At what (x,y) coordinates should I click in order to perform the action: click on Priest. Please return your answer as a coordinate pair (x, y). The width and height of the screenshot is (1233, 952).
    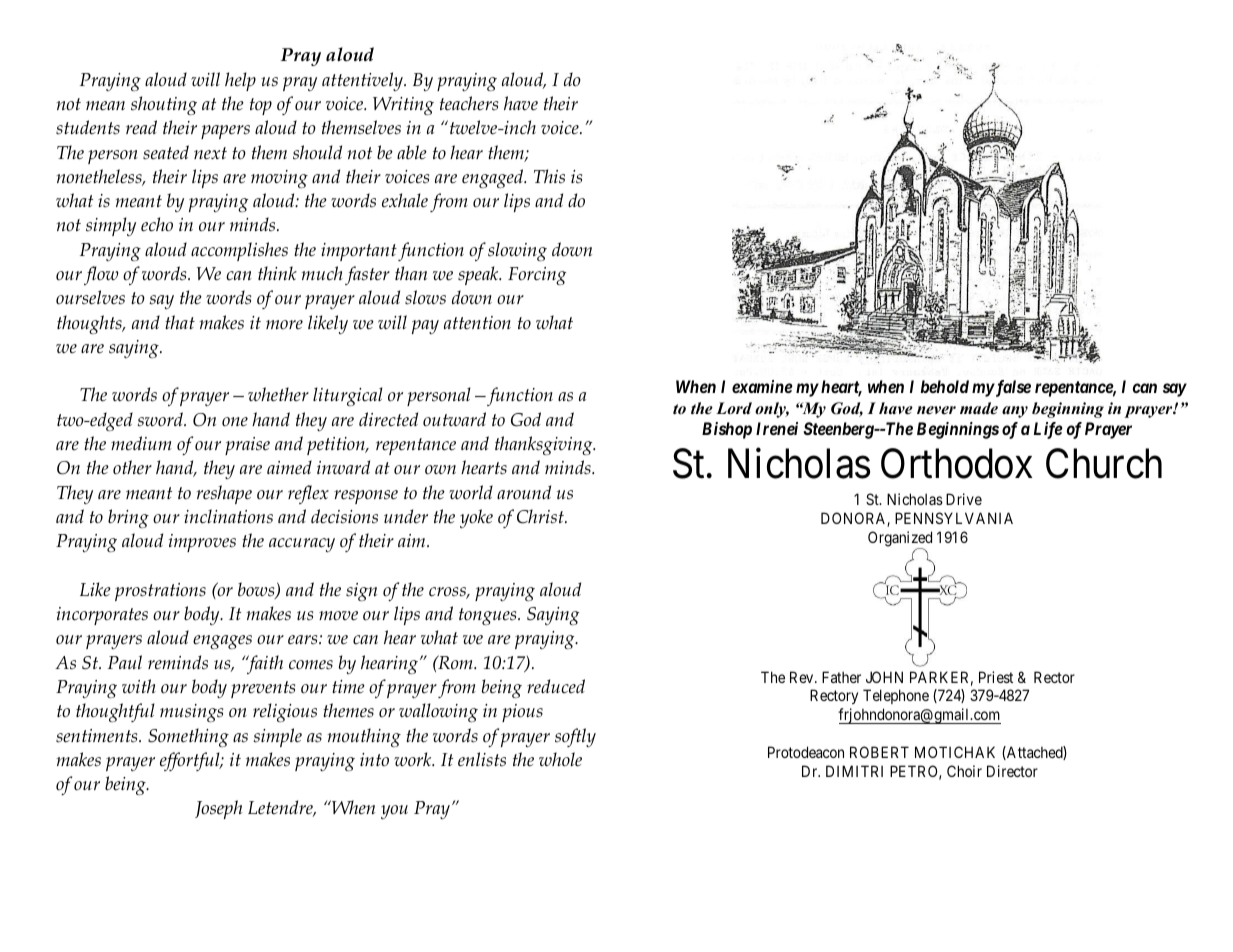
    Looking at the image, I should click on (996, 677).
